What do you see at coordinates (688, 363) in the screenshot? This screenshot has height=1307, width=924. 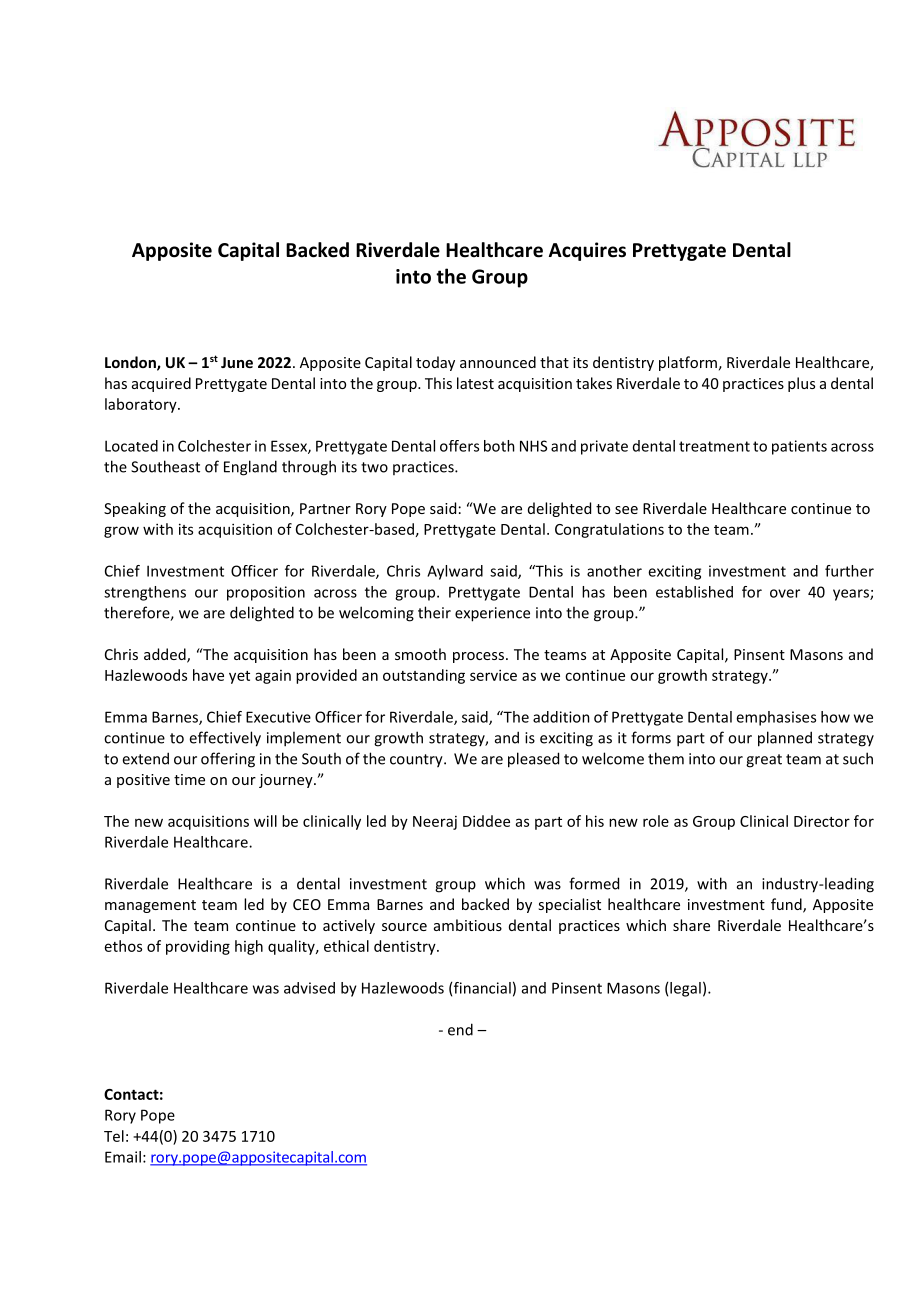 I see `platform` at bounding box center [688, 363].
